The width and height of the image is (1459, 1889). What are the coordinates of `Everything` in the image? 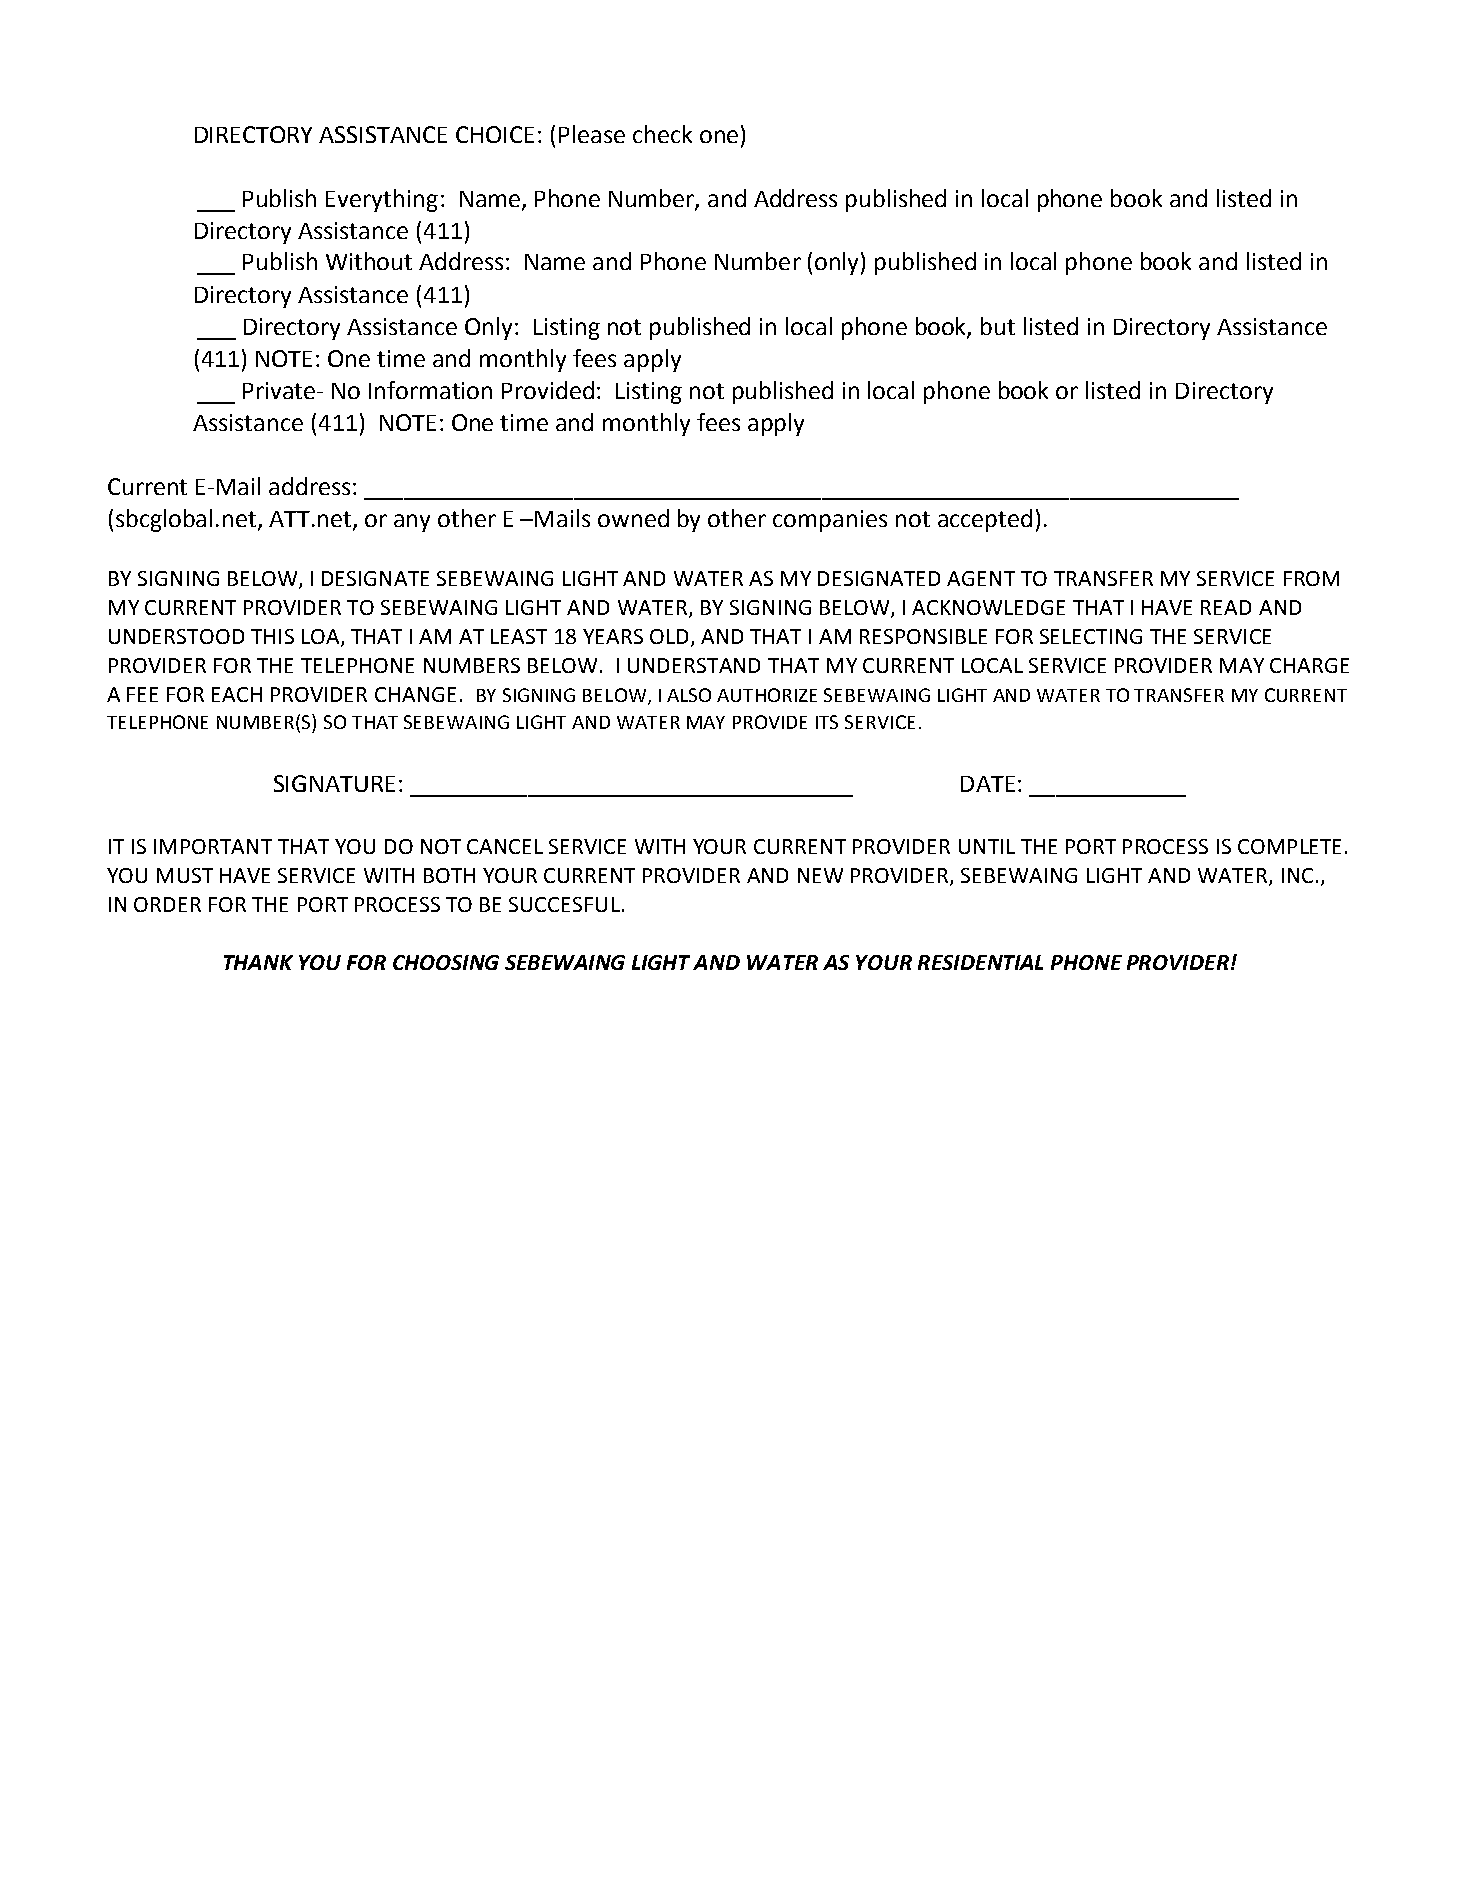 It's located at (382, 200).
